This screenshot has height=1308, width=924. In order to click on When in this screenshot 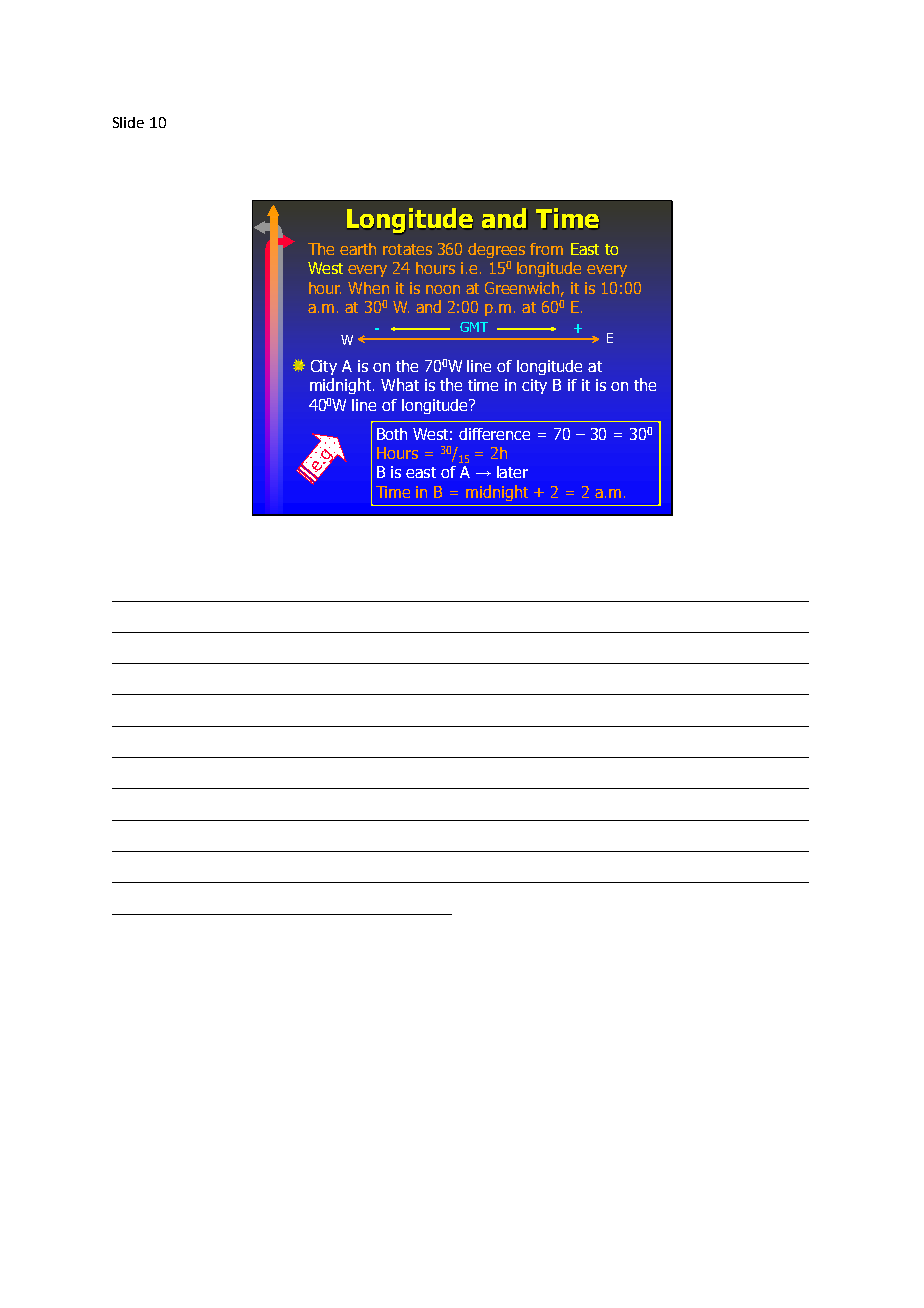, I will do `click(368, 288)`.
